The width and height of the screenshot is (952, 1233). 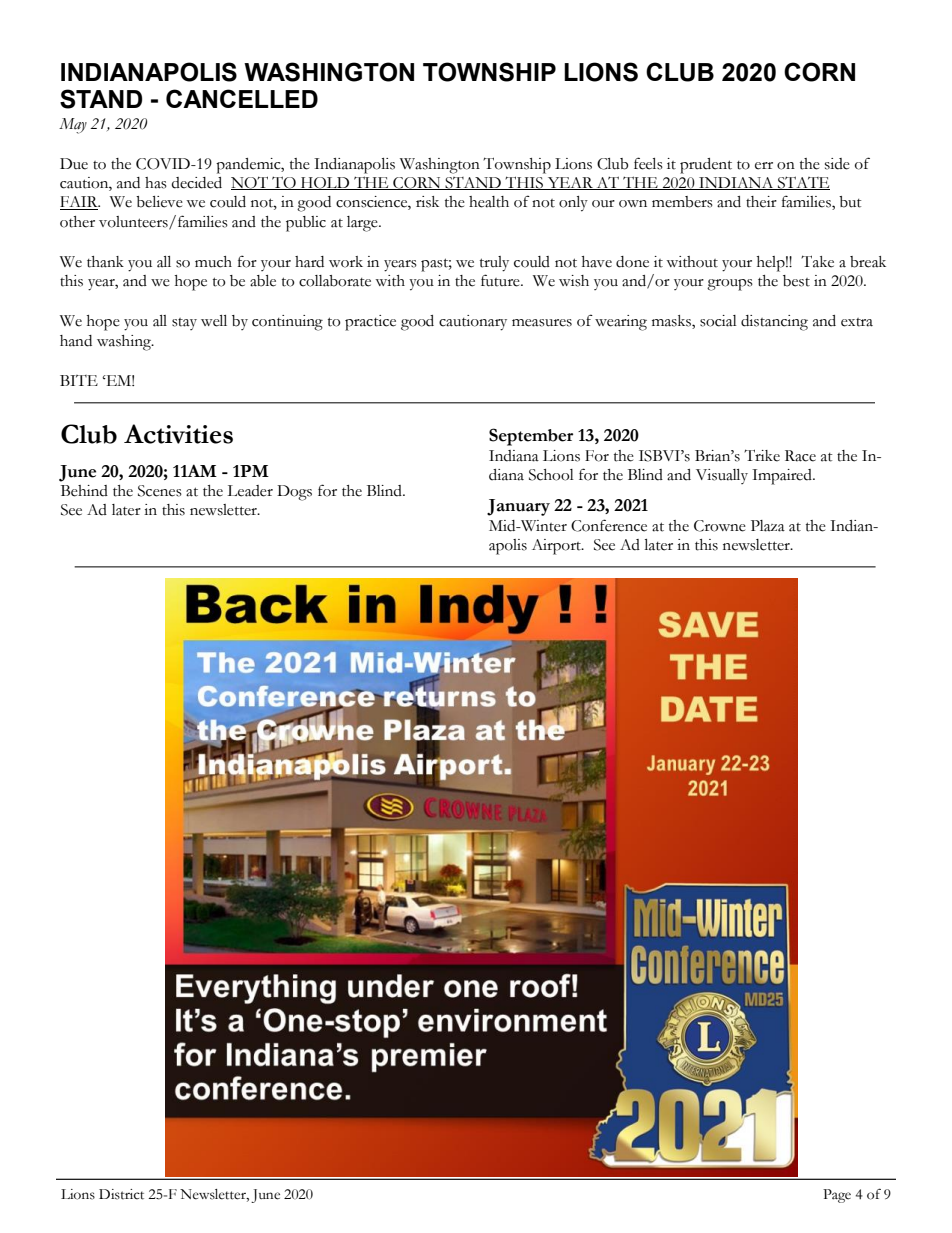 I want to click on District, so click(x=121, y=1194).
